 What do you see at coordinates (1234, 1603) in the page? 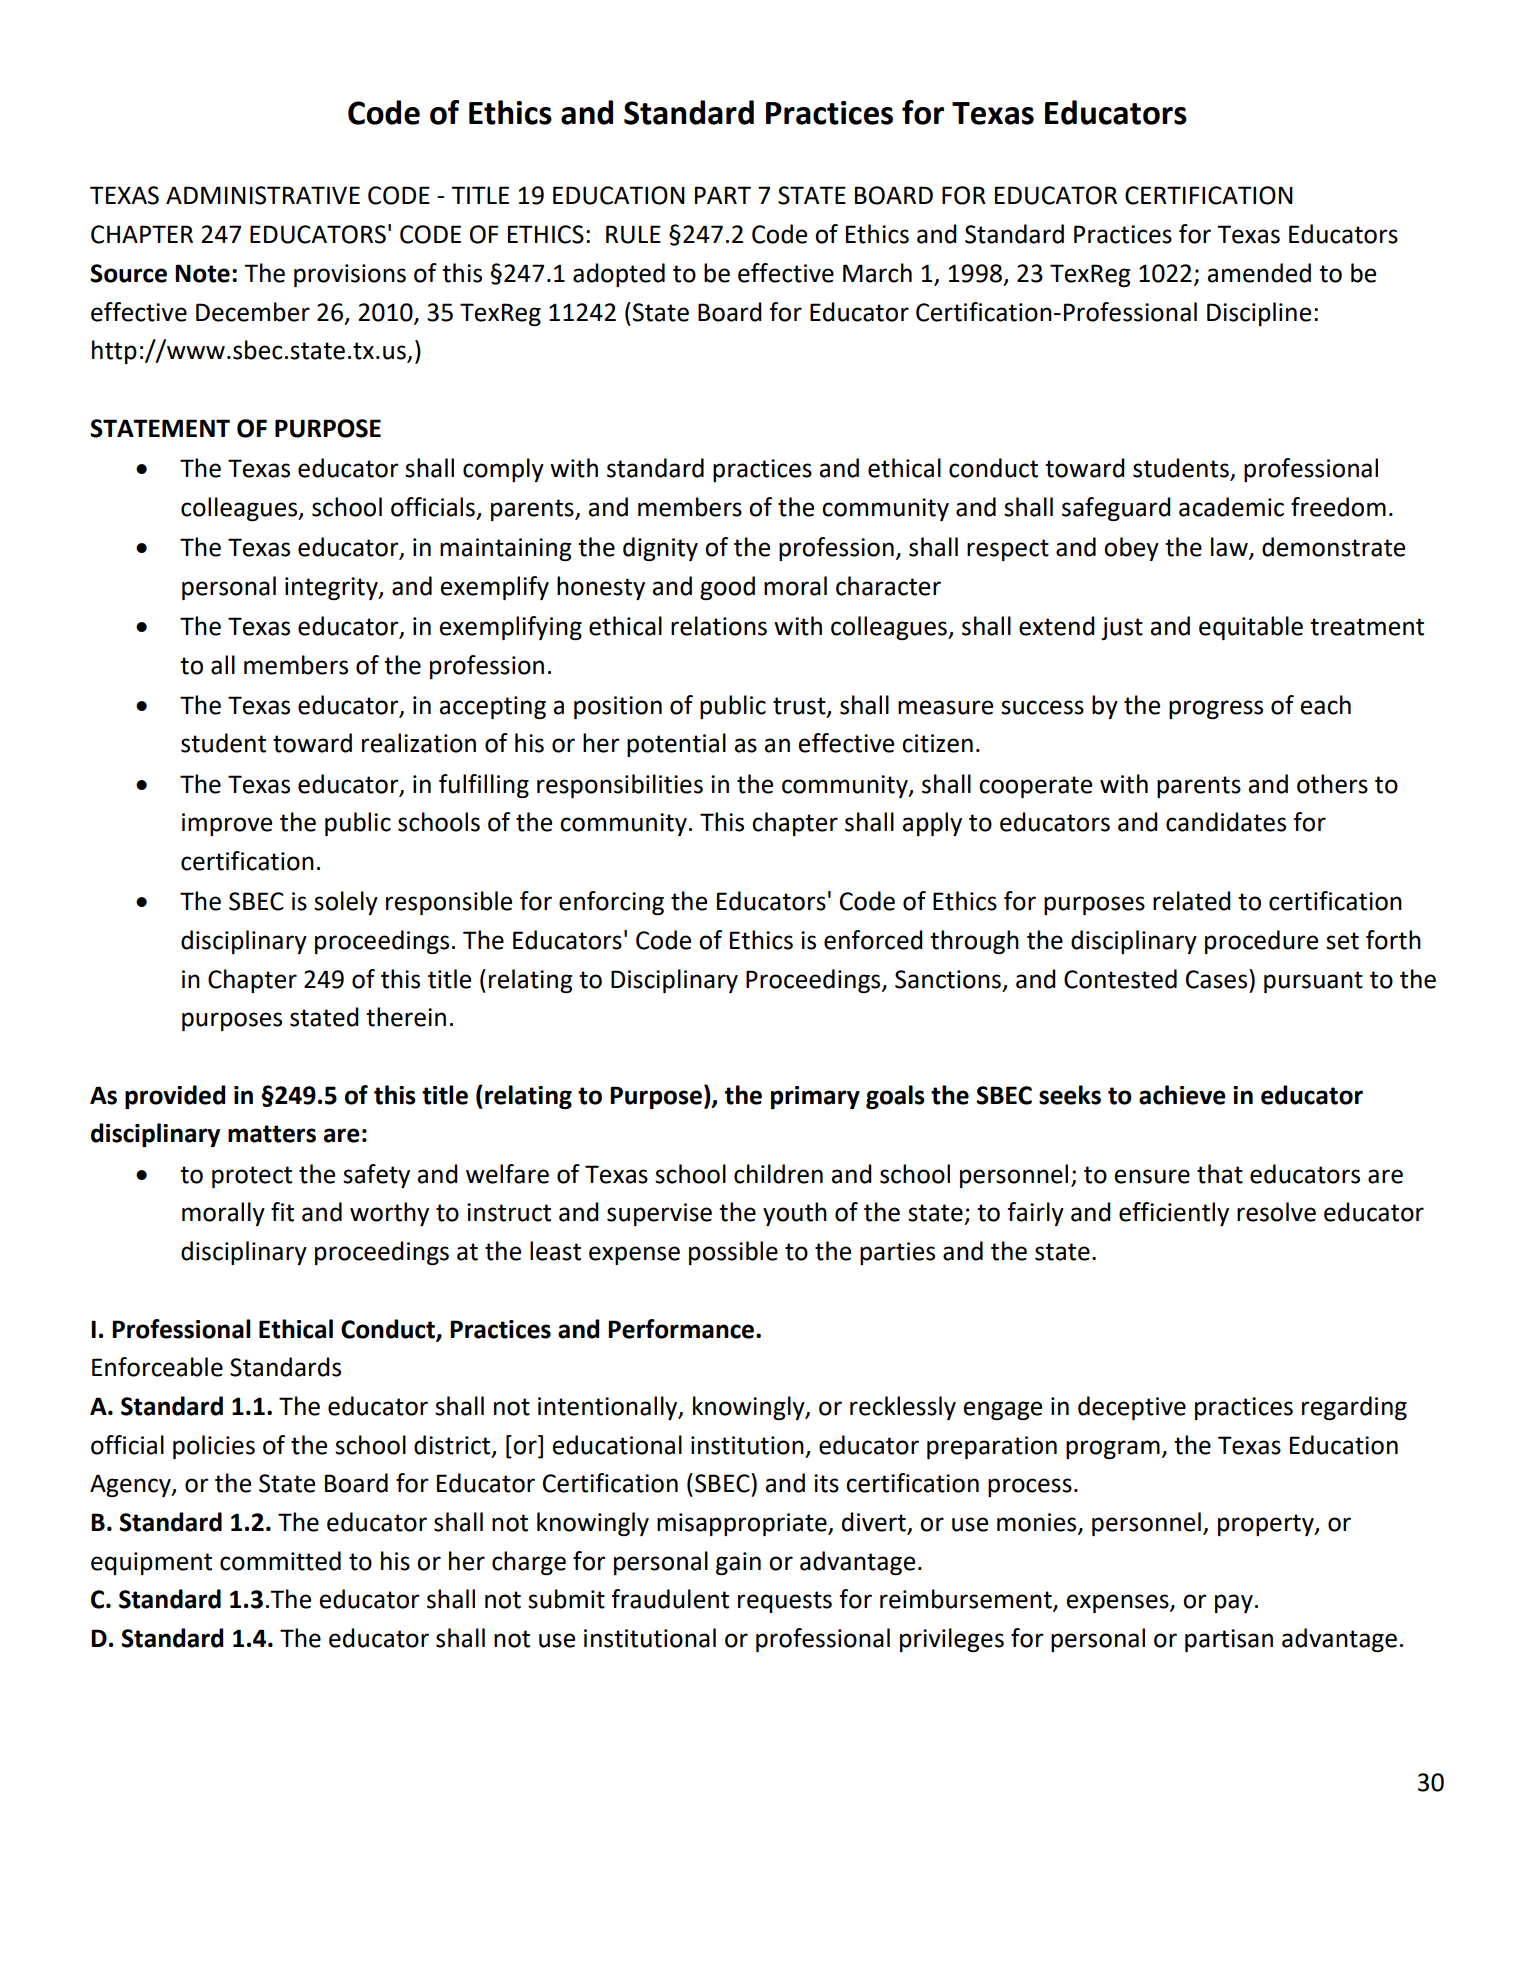
I see `pay` at bounding box center [1234, 1603].
